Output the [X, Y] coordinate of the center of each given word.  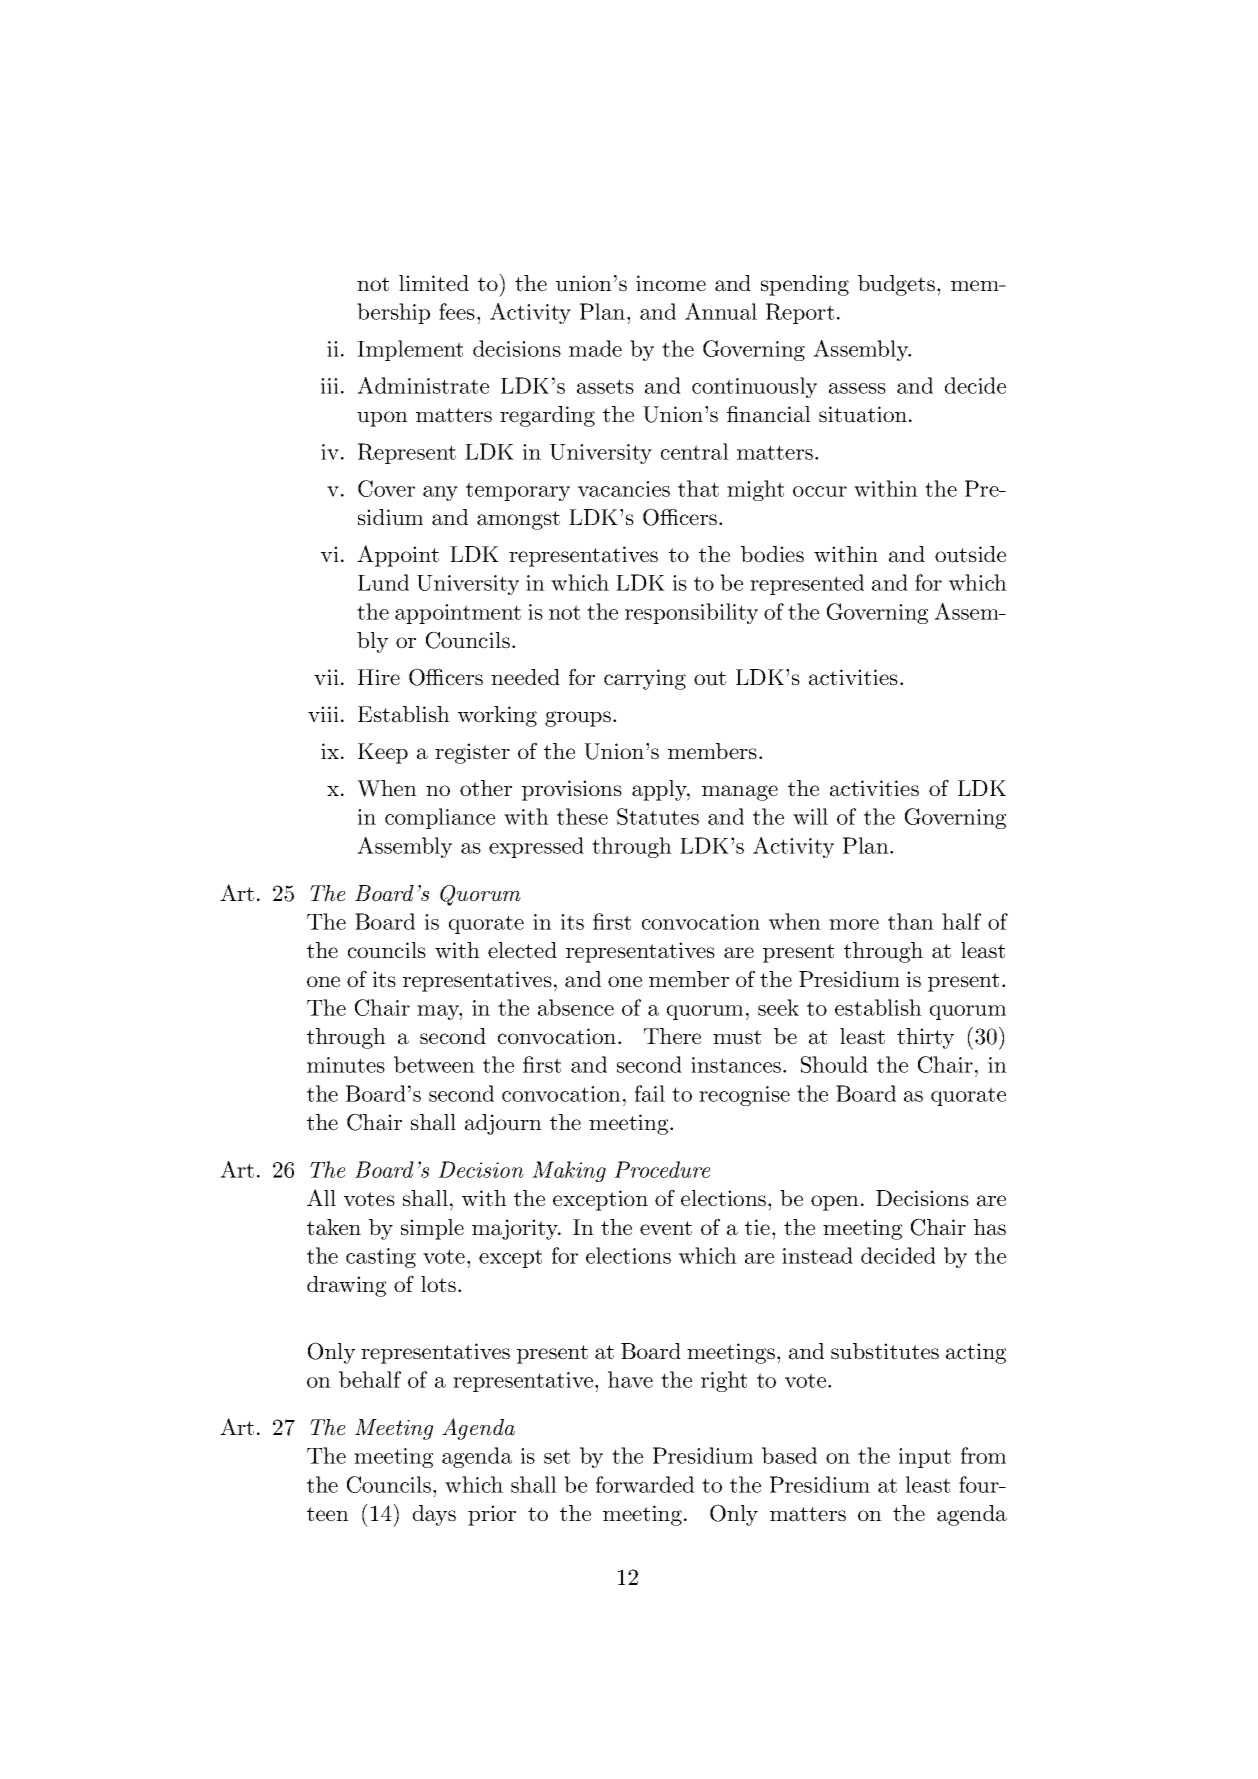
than [911, 921]
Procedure [662, 1169]
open [835, 1203]
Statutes [658, 816]
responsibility [691, 613]
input [925, 1458]
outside [970, 554]
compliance [440, 818]
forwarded [645, 1484]
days [434, 1515]
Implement [410, 350]
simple [432, 1229]
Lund [383, 582]
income [671, 283]
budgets [896, 285]
